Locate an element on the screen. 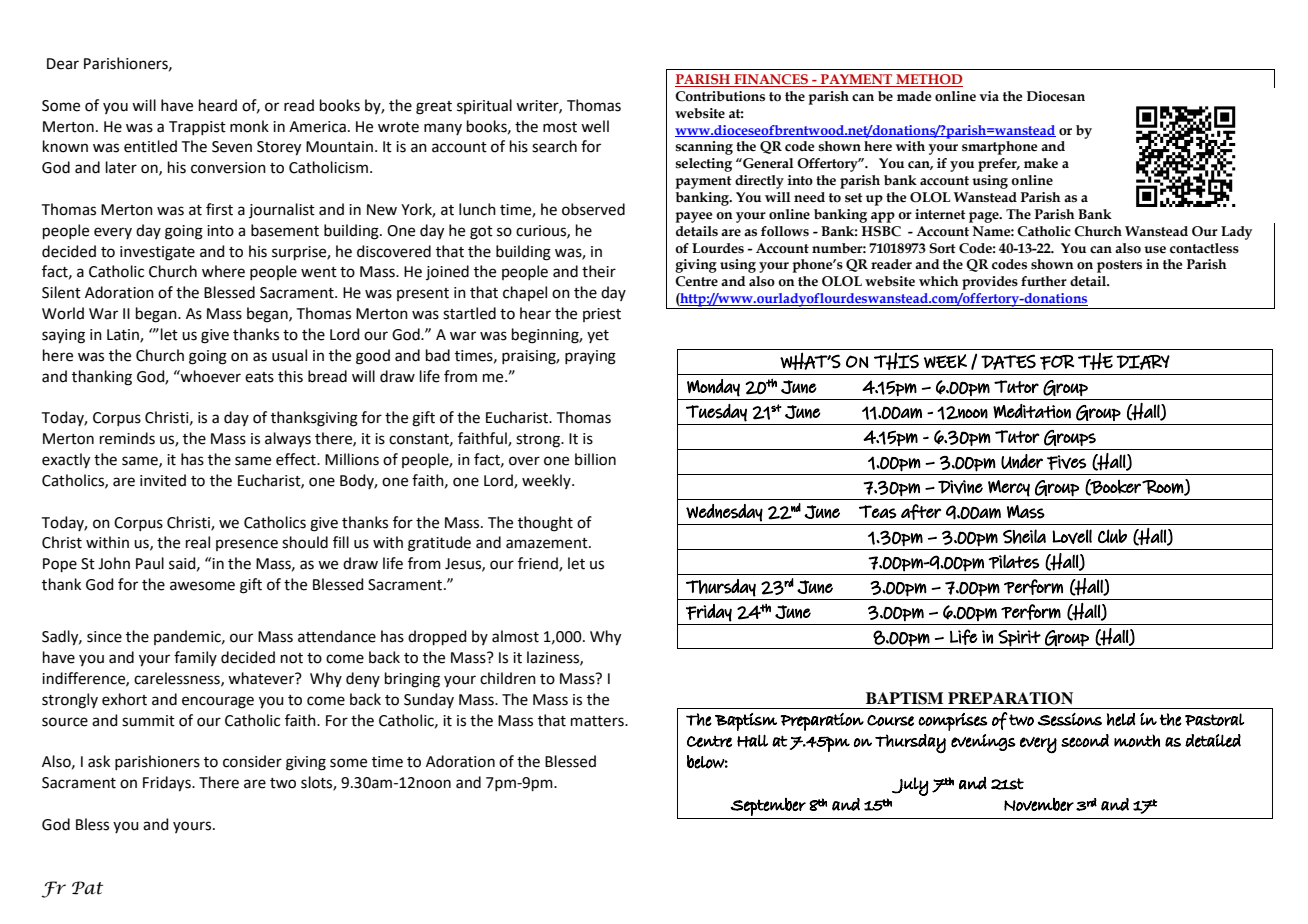 This screenshot has width=1308, height=924. Trappist is located at coordinates (197, 128).
